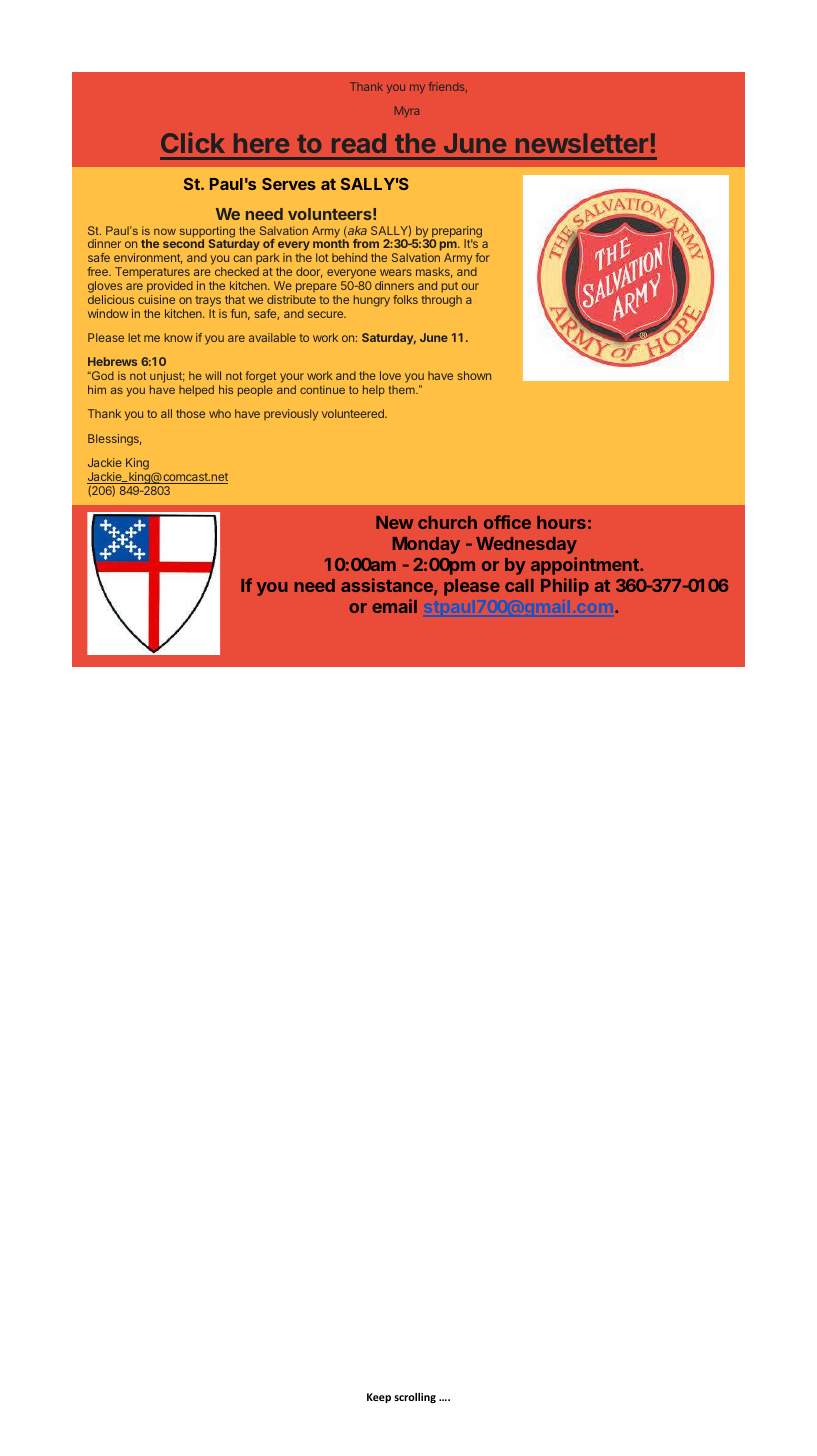 This image has width=817, height=1456. I want to click on Wednesday, so click(526, 545).
